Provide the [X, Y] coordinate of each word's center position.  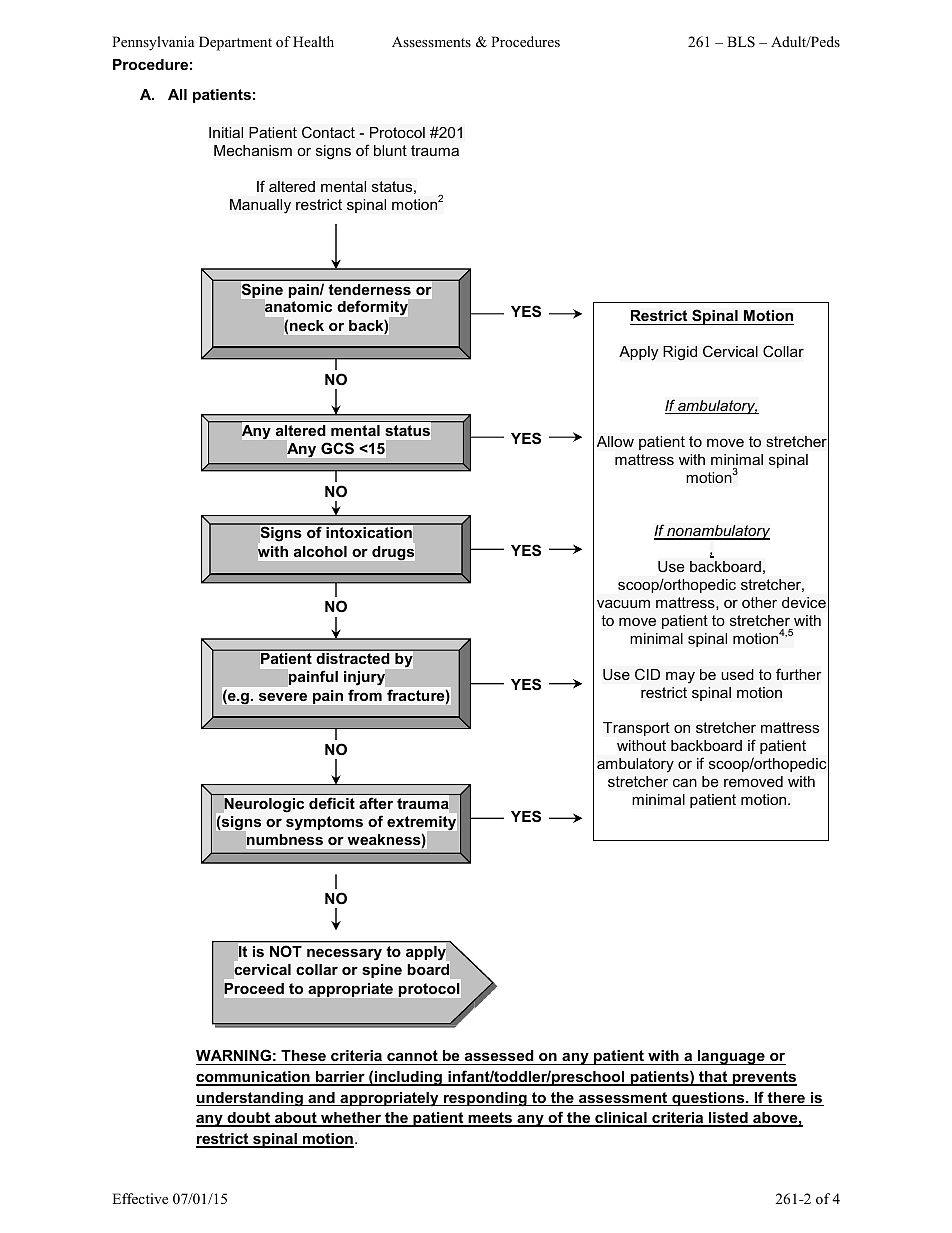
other [759, 602]
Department [235, 43]
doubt [248, 1119]
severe [283, 697]
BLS [741, 42]
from [365, 695]
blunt [390, 150]
